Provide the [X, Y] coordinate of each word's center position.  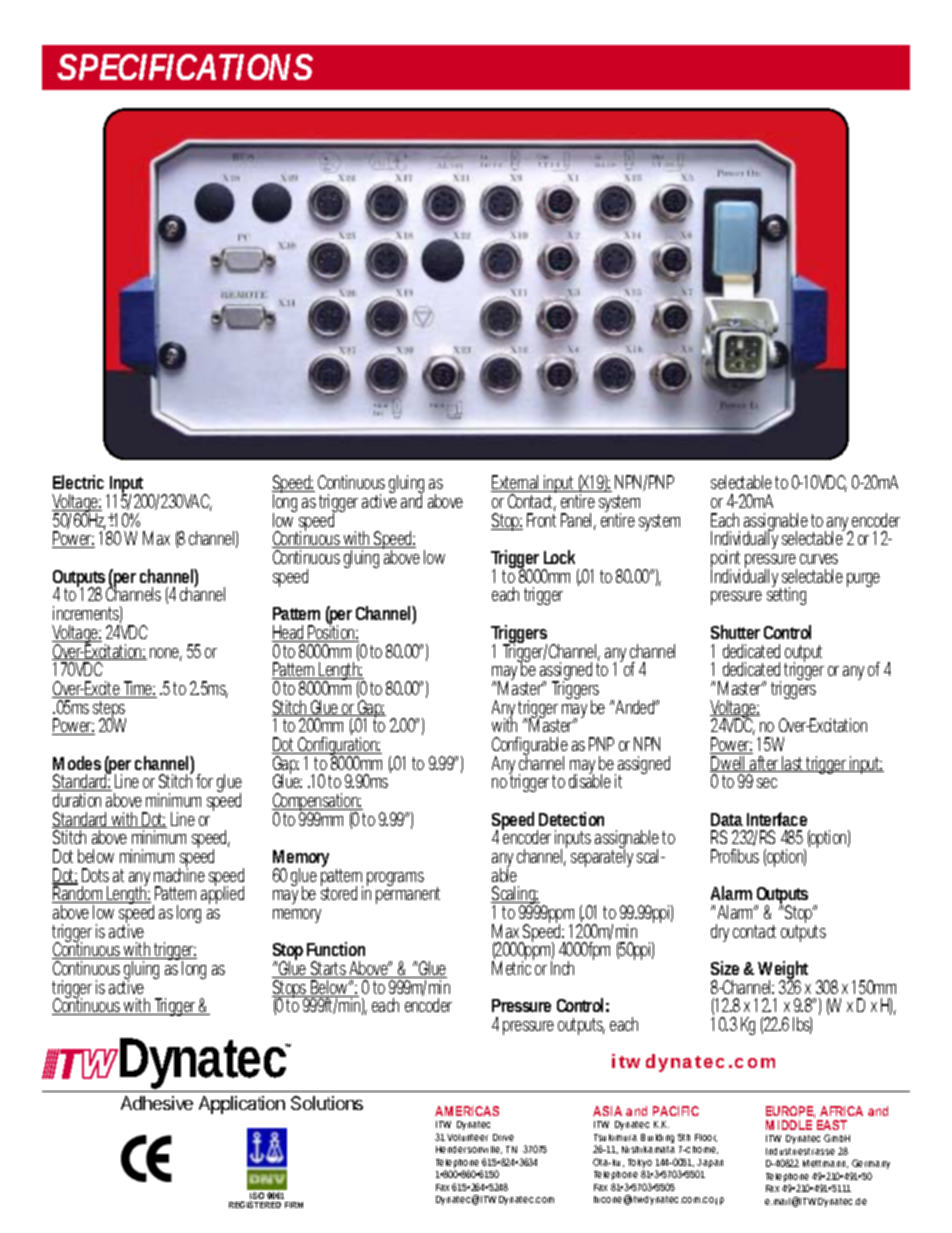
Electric [78, 482]
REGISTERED [255, 1204]
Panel [578, 521]
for [204, 781]
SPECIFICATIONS [185, 67]
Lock [559, 557]
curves [819, 559]
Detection [571, 819]
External [516, 483]
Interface [777, 819]
